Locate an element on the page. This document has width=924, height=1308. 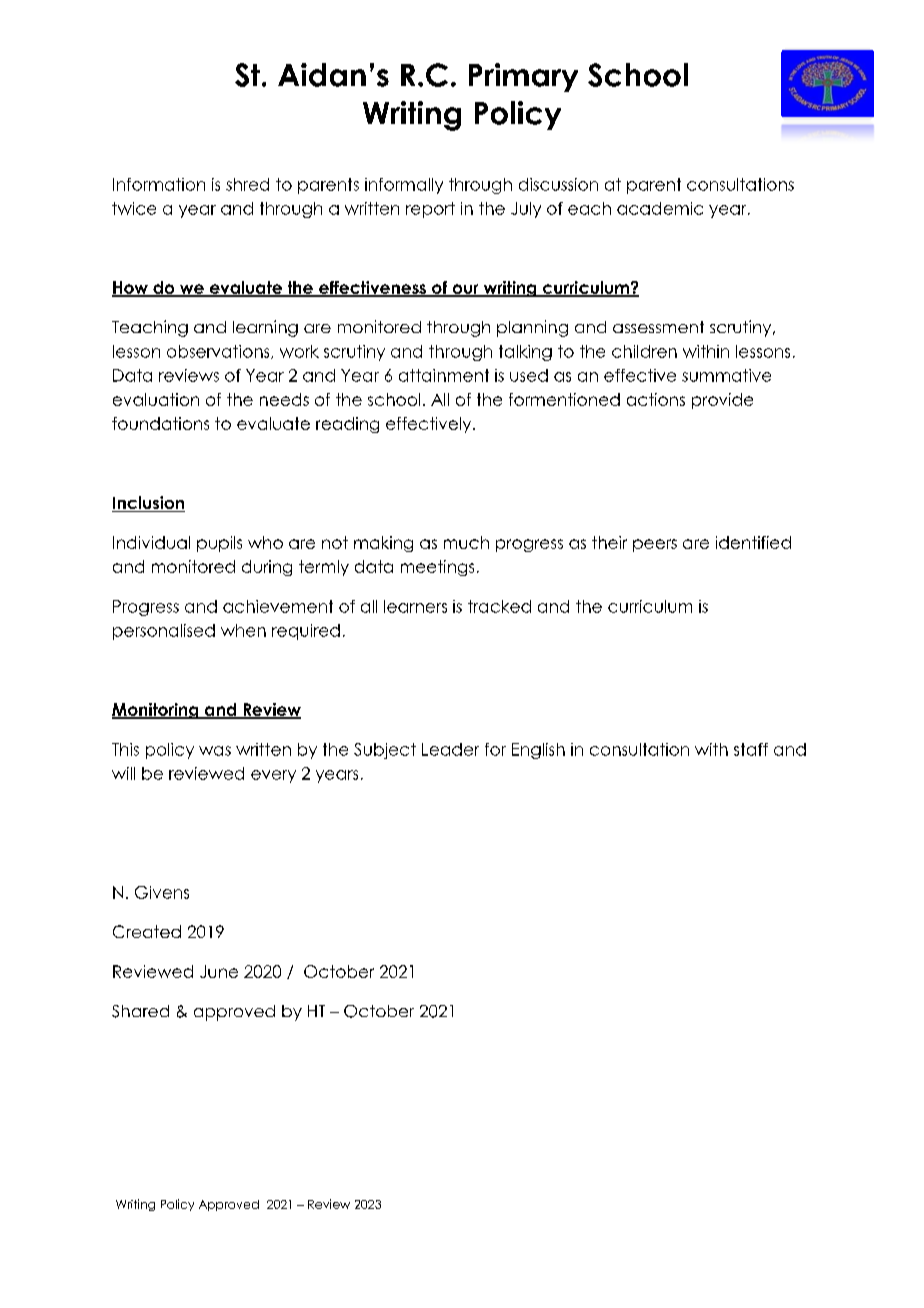
staff is located at coordinates (751, 749).
